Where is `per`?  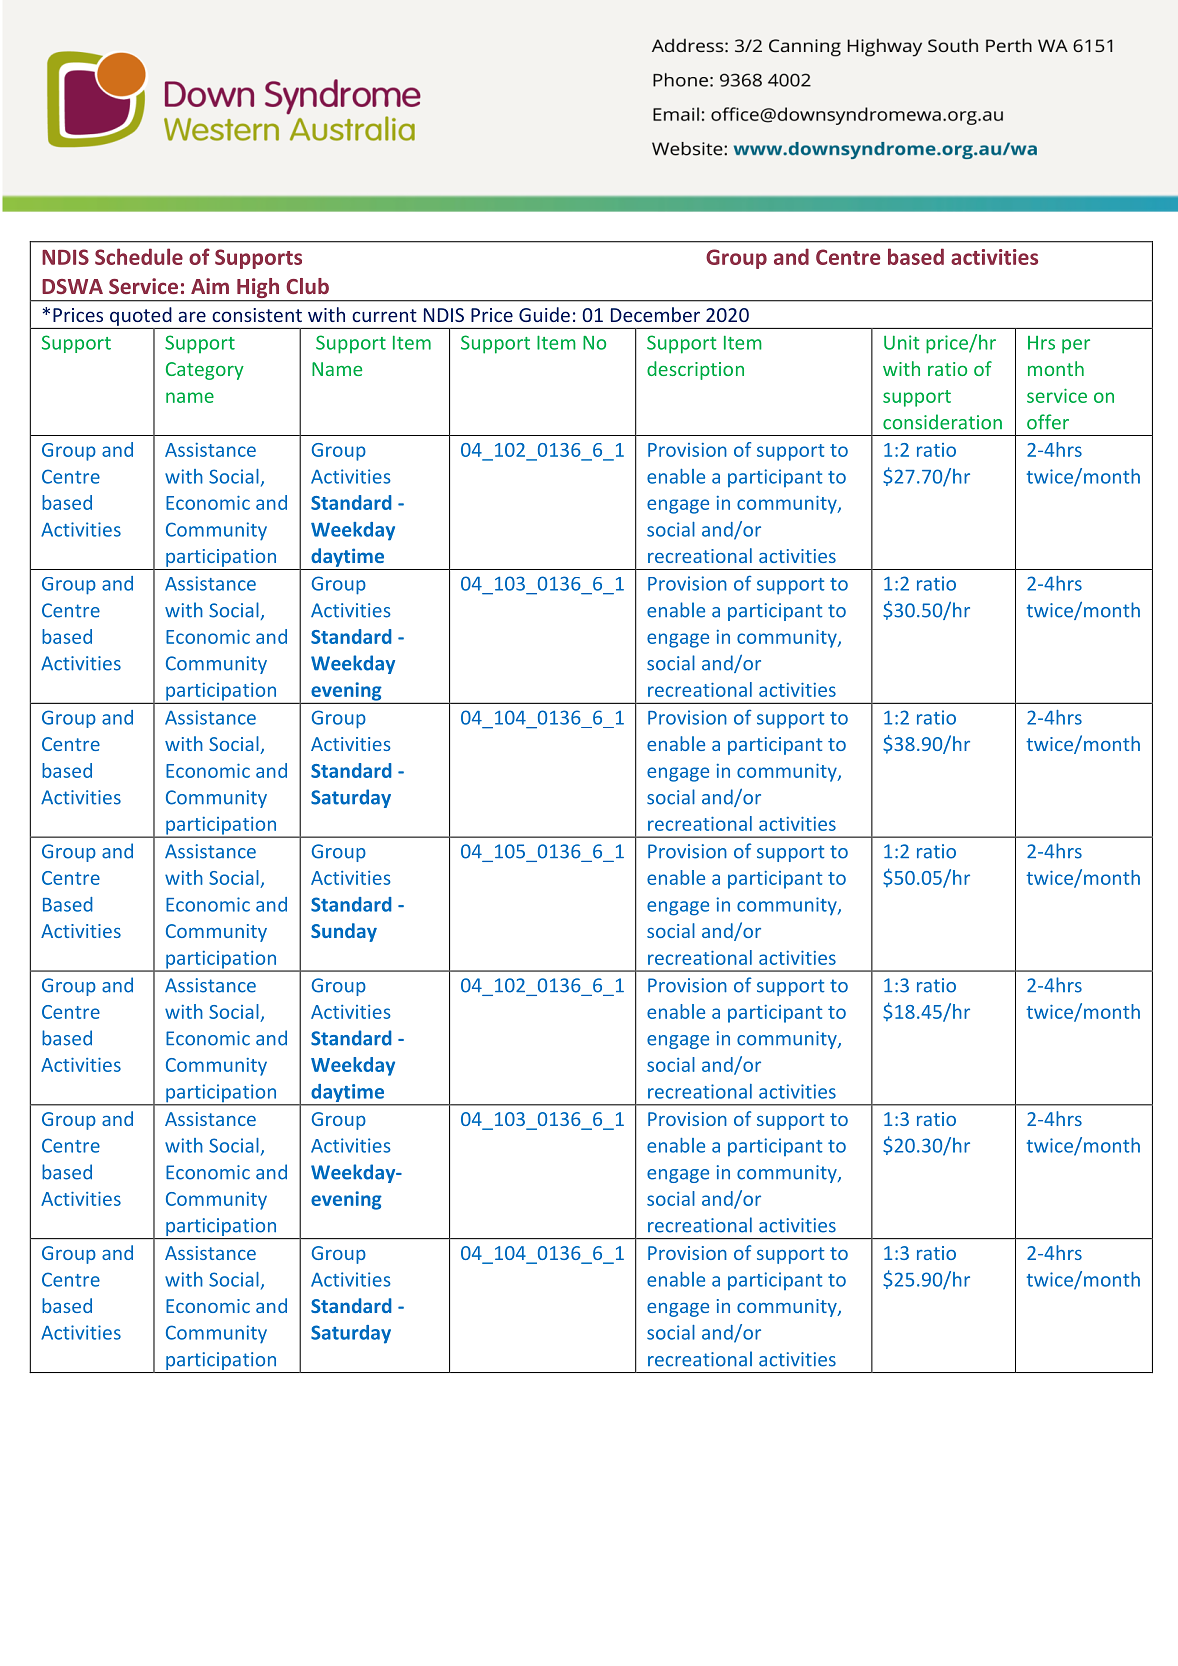 per is located at coordinates (1076, 346).
